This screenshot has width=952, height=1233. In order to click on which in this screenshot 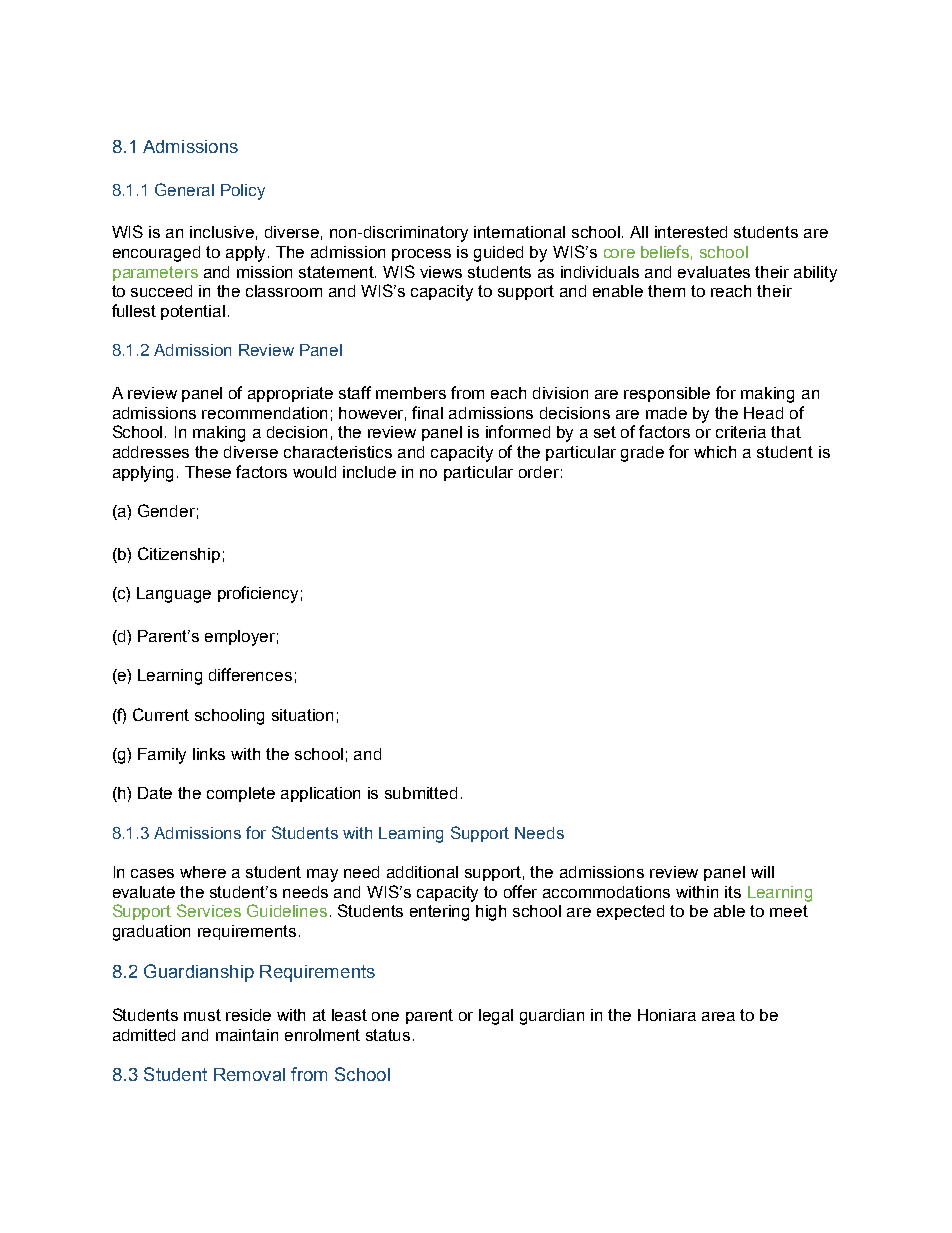, I will do `click(715, 452)`.
